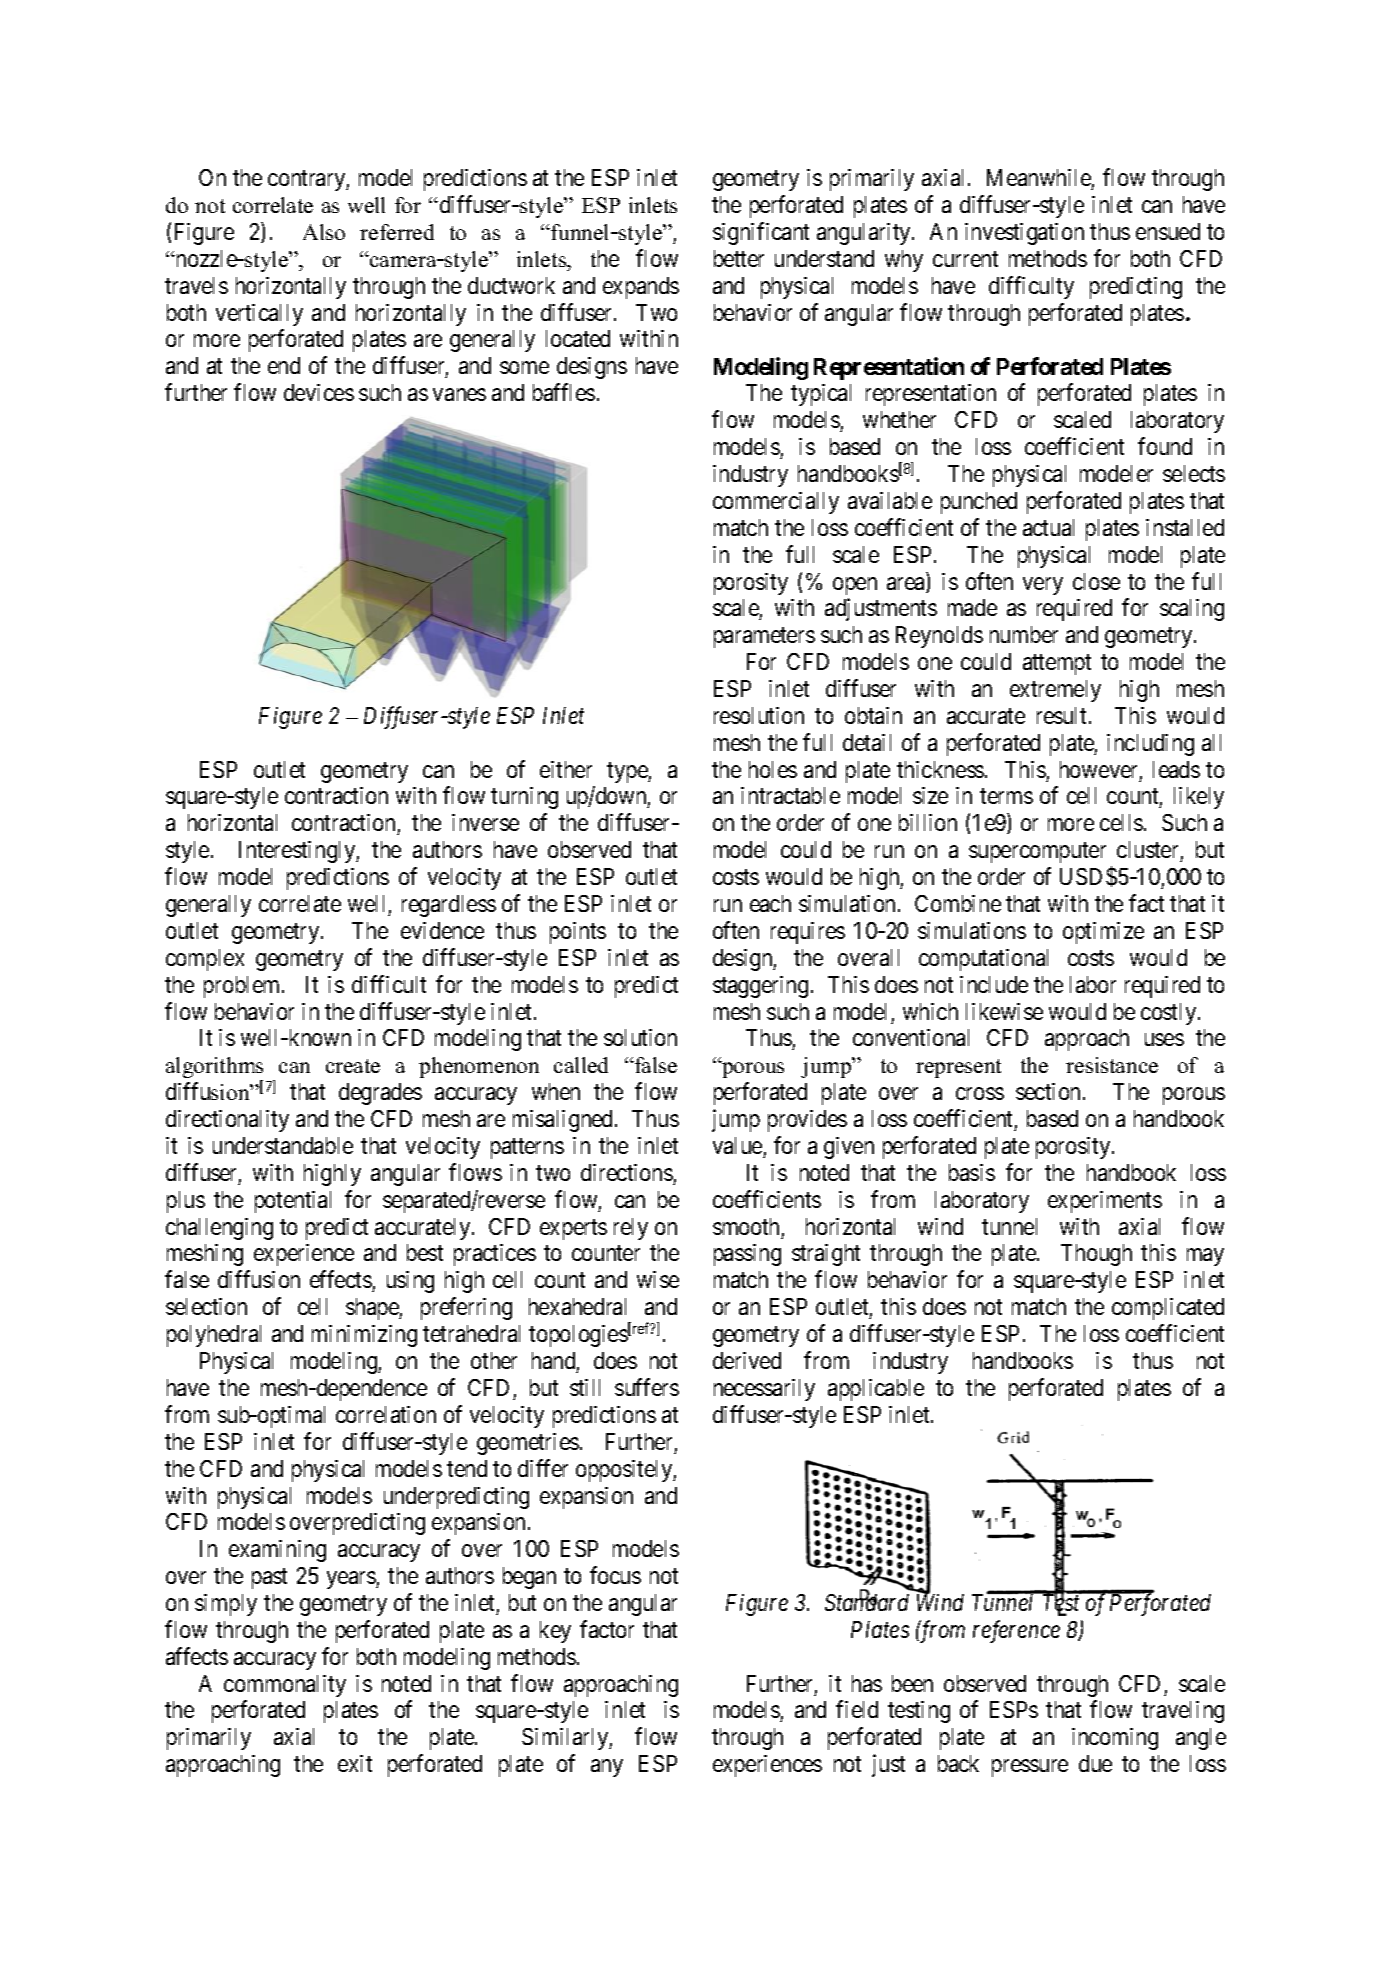 Image resolution: width=1391 pixels, height=1968 pixels. I want to click on better, so click(739, 258).
